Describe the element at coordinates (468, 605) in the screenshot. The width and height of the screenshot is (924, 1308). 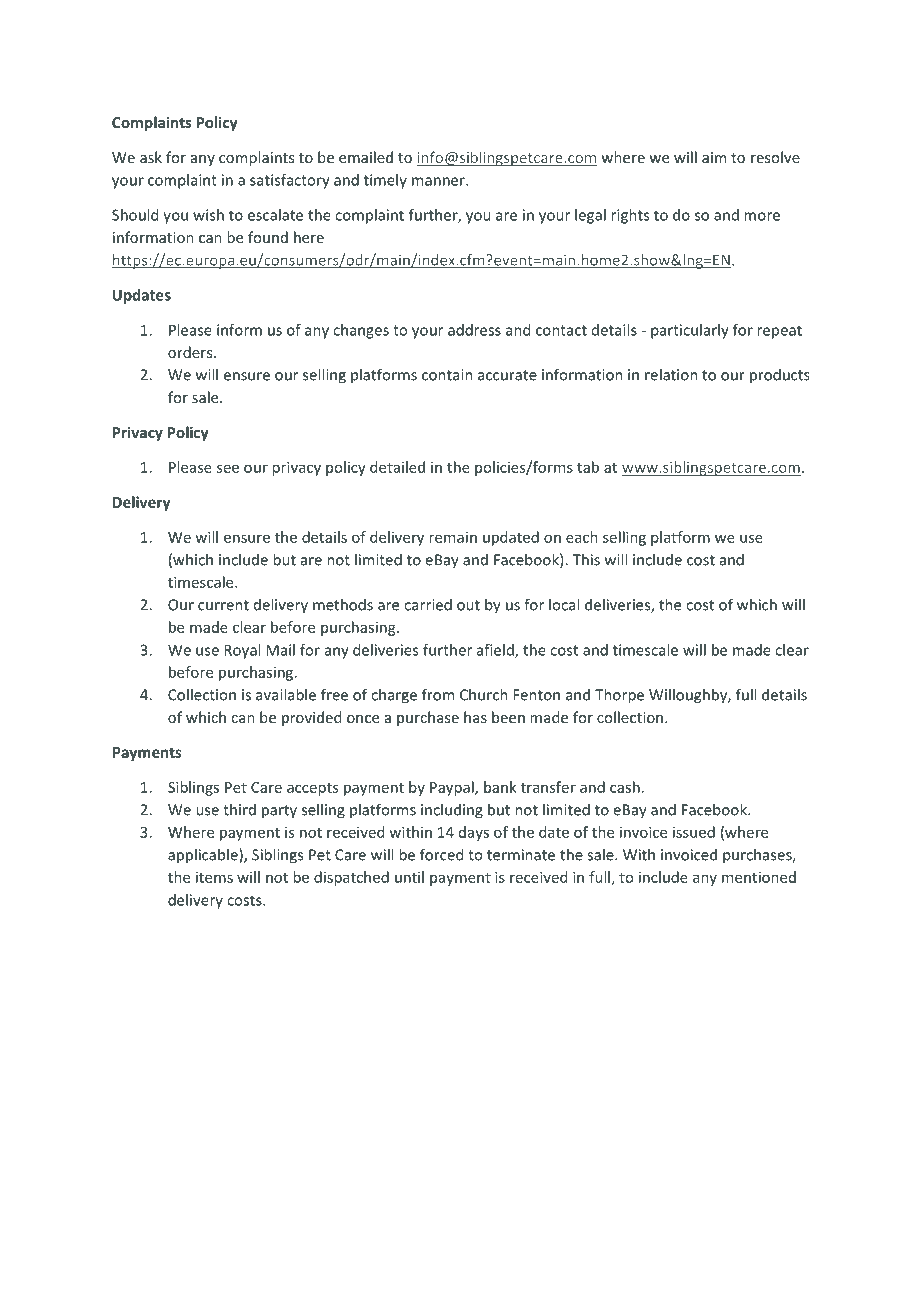
I see `out` at that location.
